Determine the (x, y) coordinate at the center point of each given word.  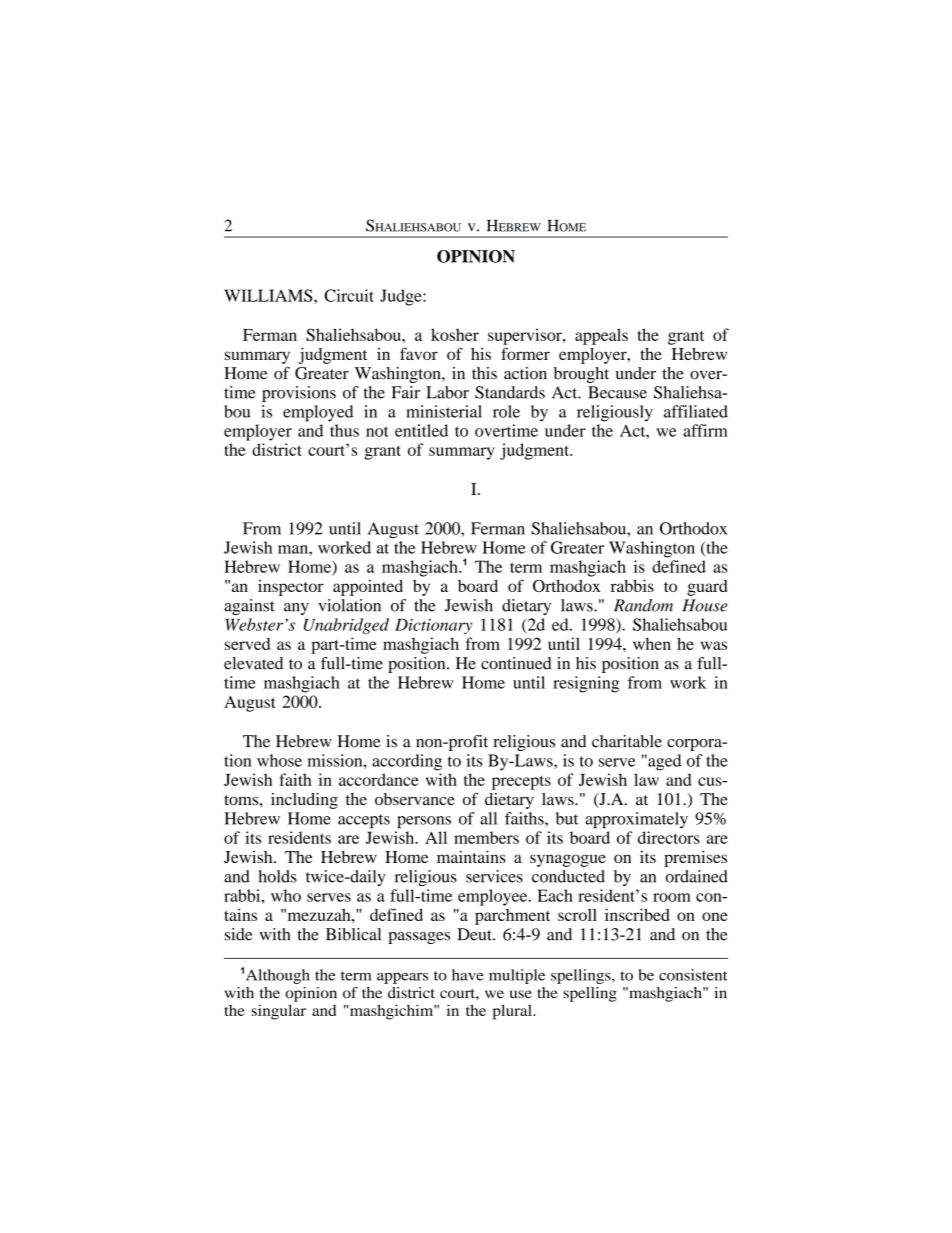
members (486, 837)
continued (516, 663)
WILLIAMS (269, 295)
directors (669, 837)
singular (278, 1012)
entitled (421, 430)
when (652, 643)
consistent (693, 975)
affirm (705, 430)
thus (344, 430)
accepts (364, 821)
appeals (601, 336)
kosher (455, 334)
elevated (253, 663)
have (467, 975)
